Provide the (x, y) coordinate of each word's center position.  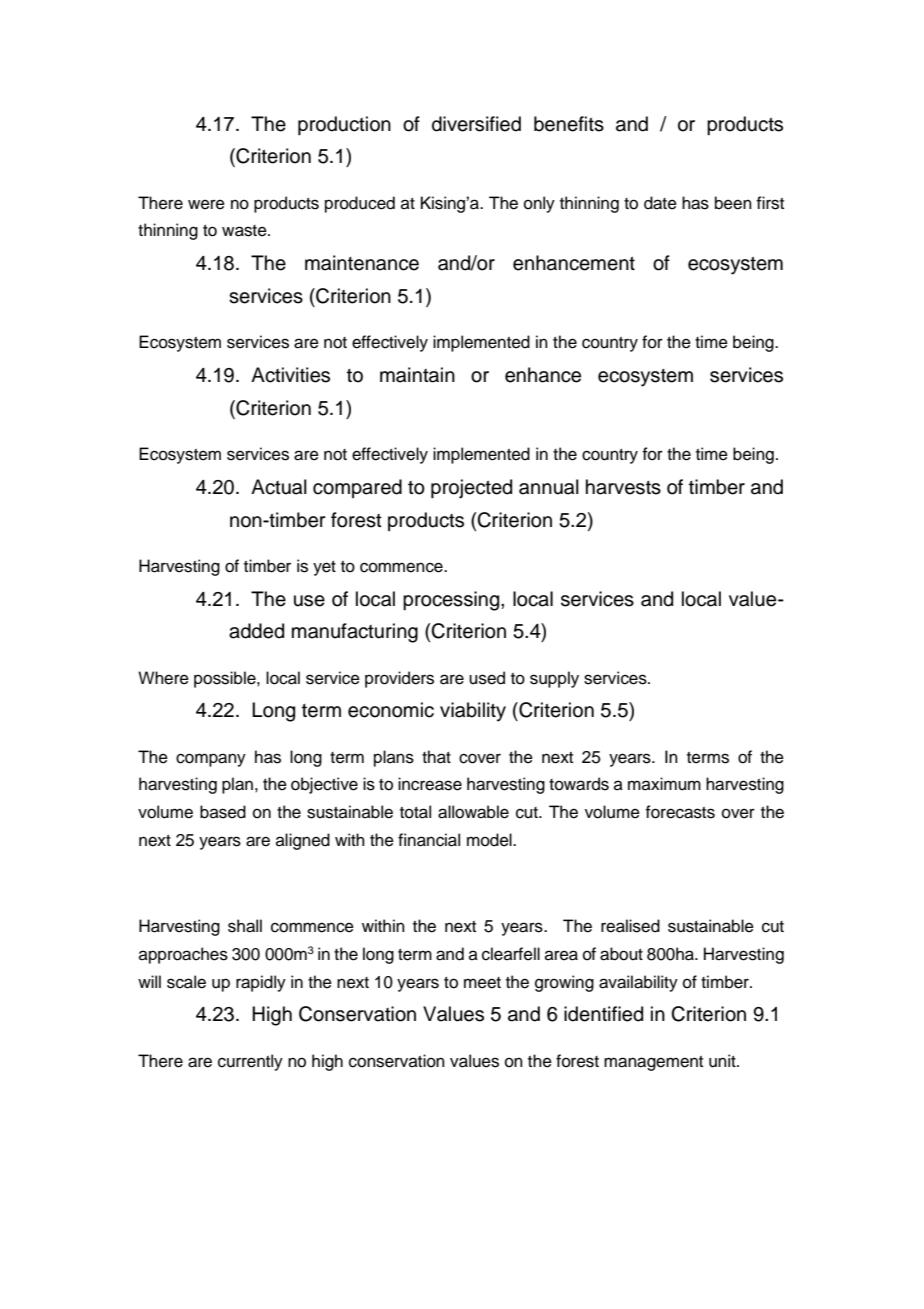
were (206, 204)
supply (554, 679)
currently (250, 1062)
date (660, 203)
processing (452, 601)
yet (324, 568)
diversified (476, 124)
